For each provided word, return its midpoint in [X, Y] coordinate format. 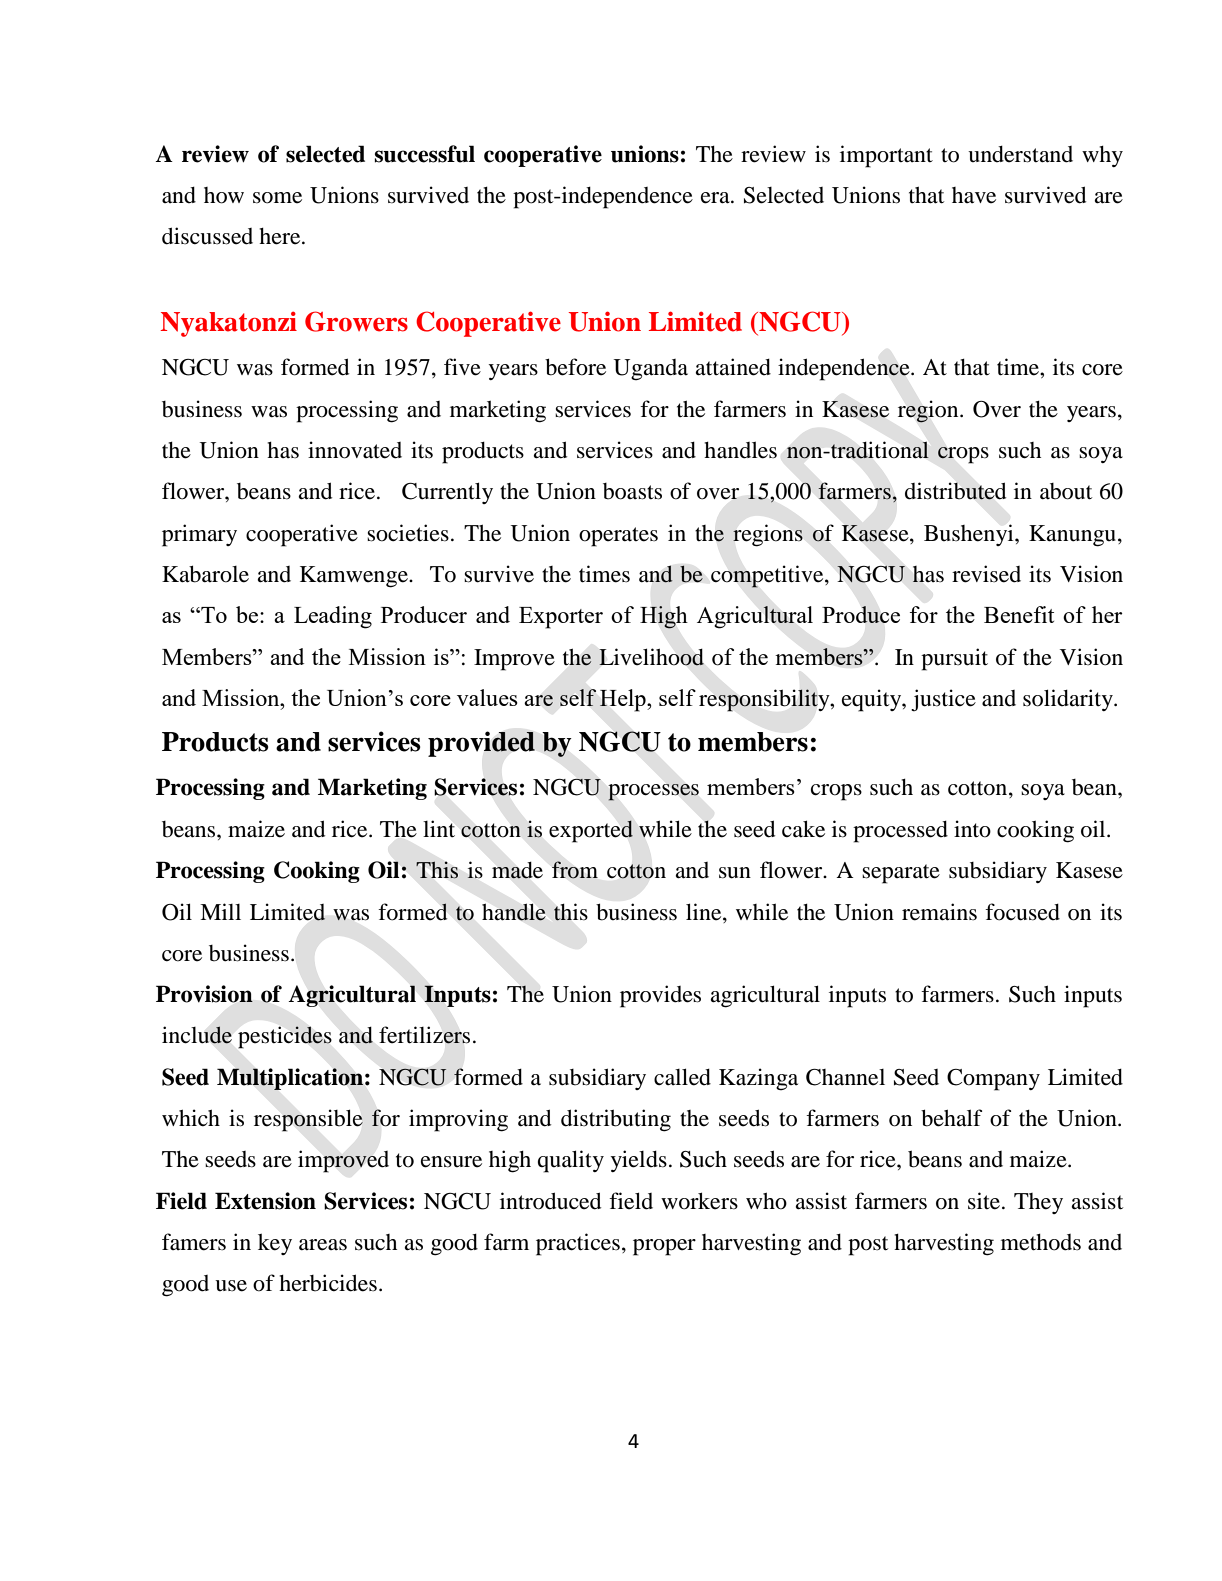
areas [323, 1245]
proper [664, 1247]
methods [1041, 1242]
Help [624, 700]
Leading [333, 617]
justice [943, 700]
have [974, 195]
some [277, 198]
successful [424, 154]
